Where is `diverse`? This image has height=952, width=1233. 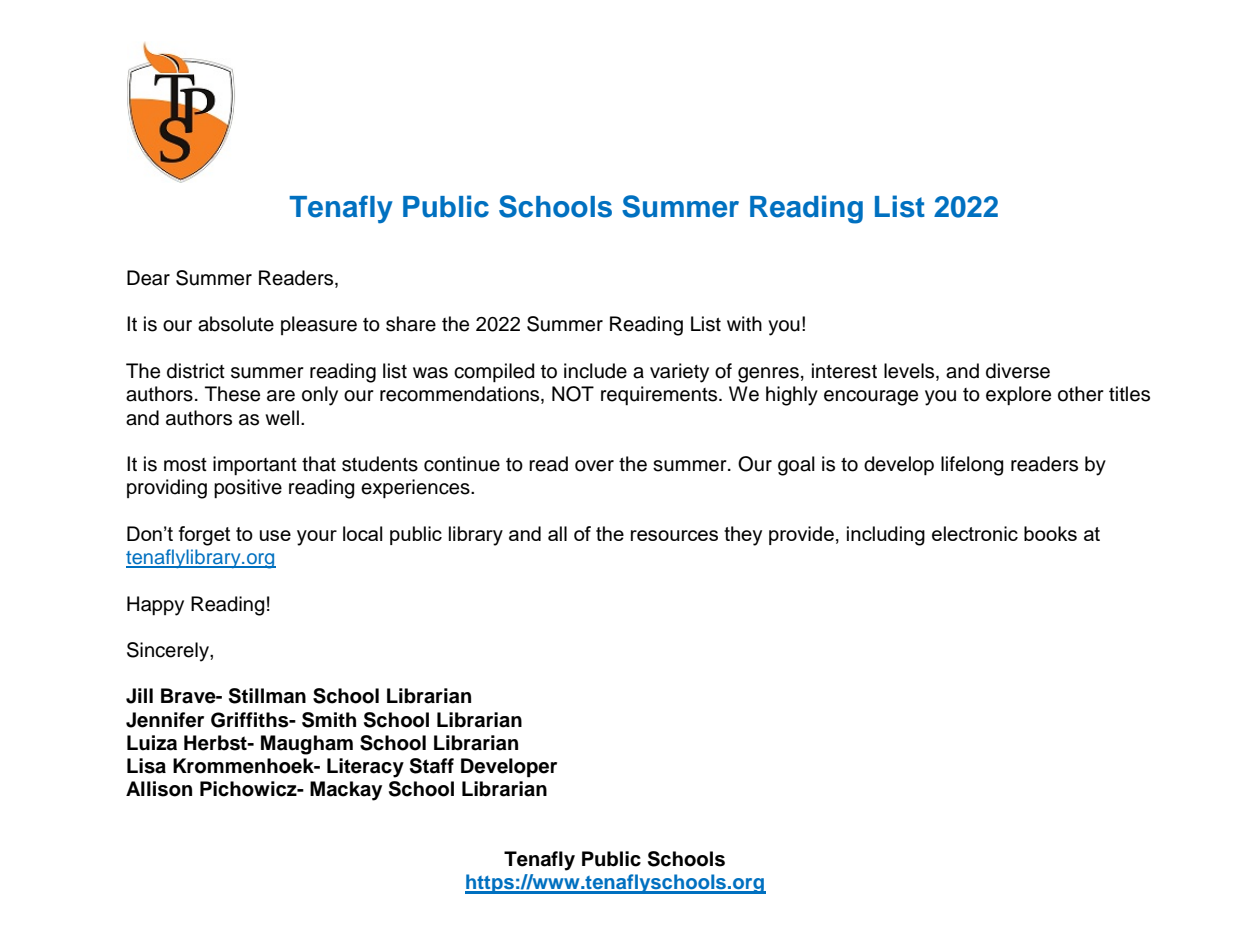 diverse is located at coordinates (1018, 371).
